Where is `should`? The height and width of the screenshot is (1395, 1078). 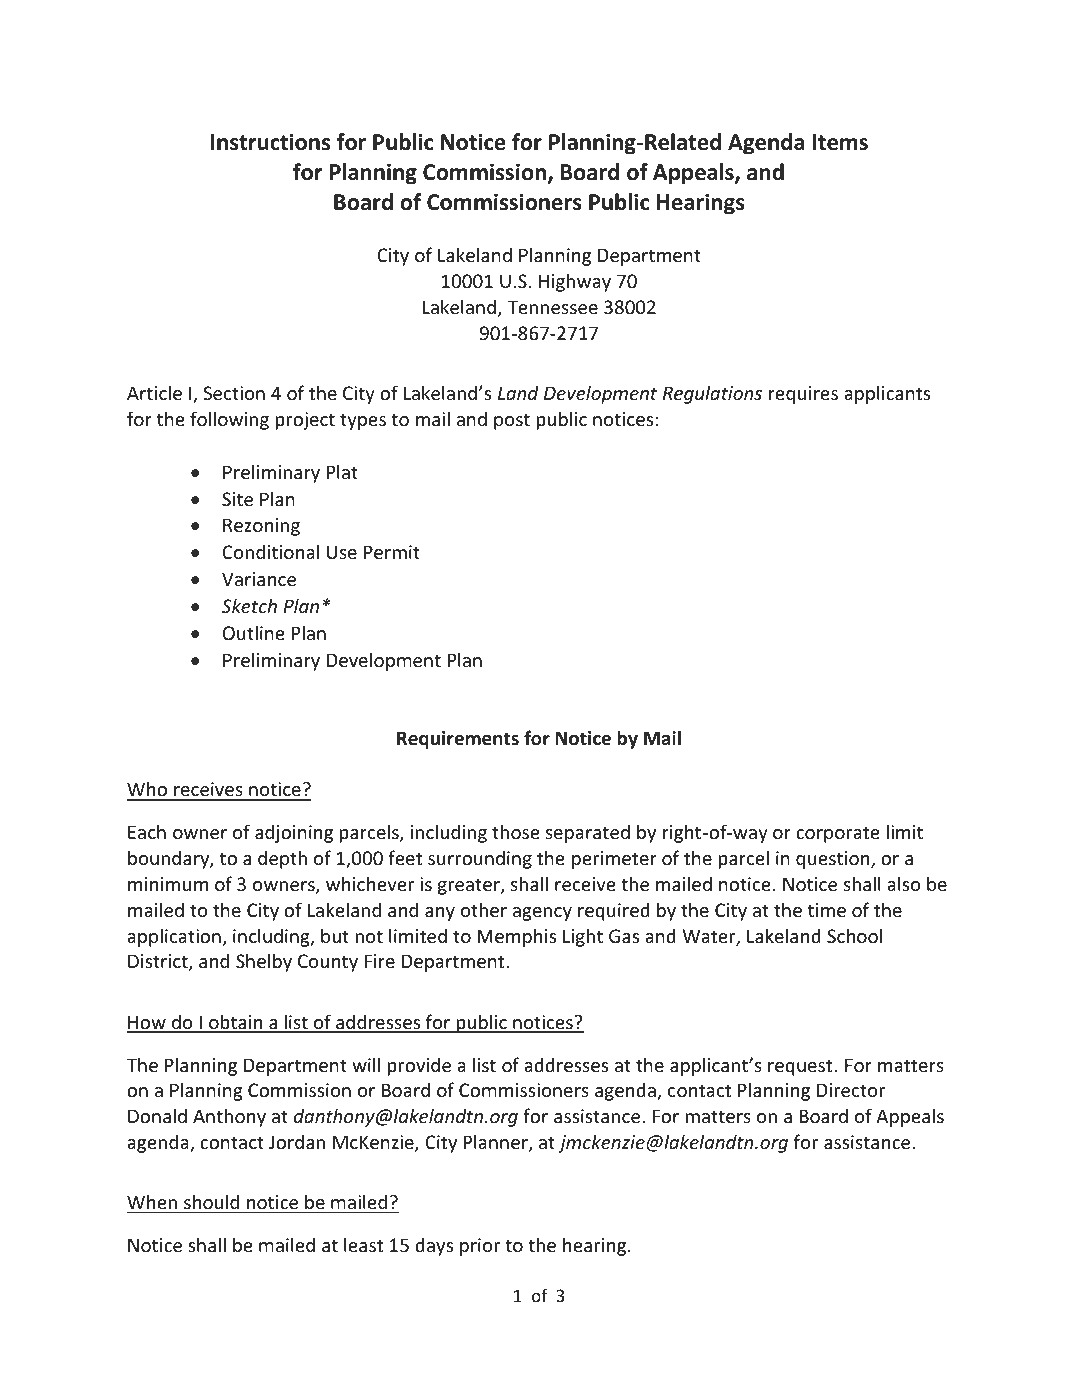
should is located at coordinates (211, 1201).
